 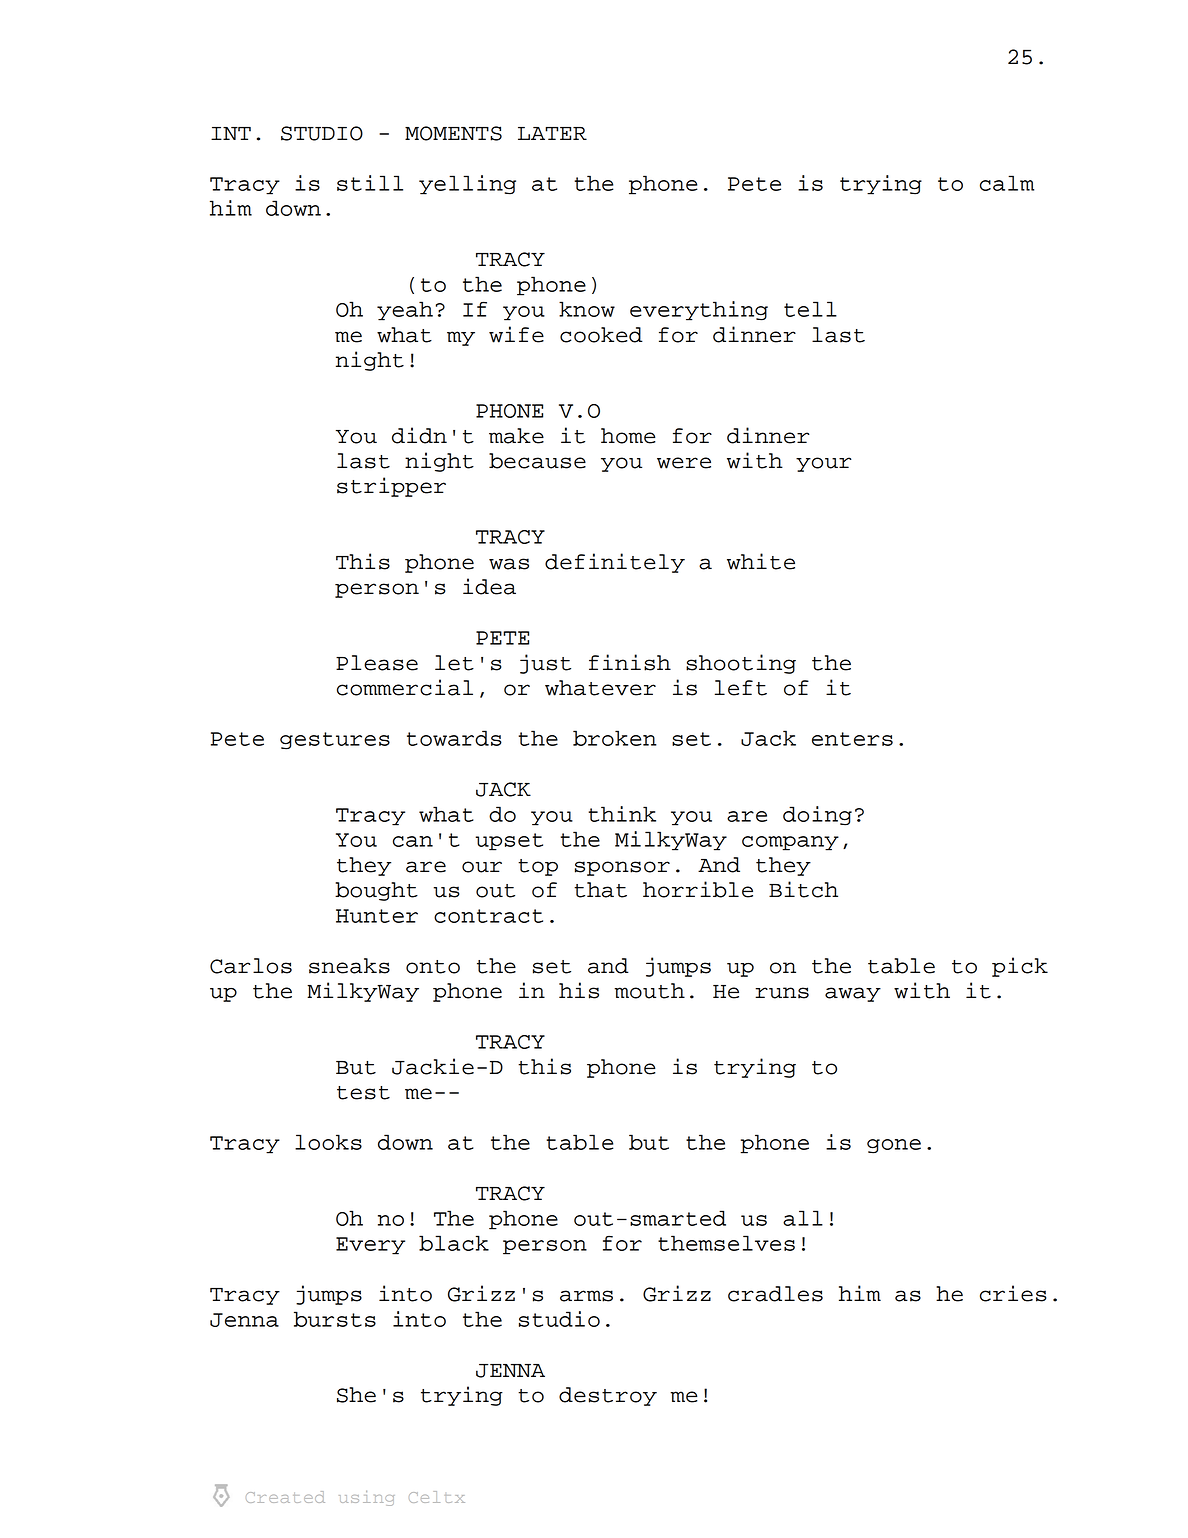 What do you see at coordinates (349, 966) in the screenshot?
I see `sneaks` at bounding box center [349, 966].
